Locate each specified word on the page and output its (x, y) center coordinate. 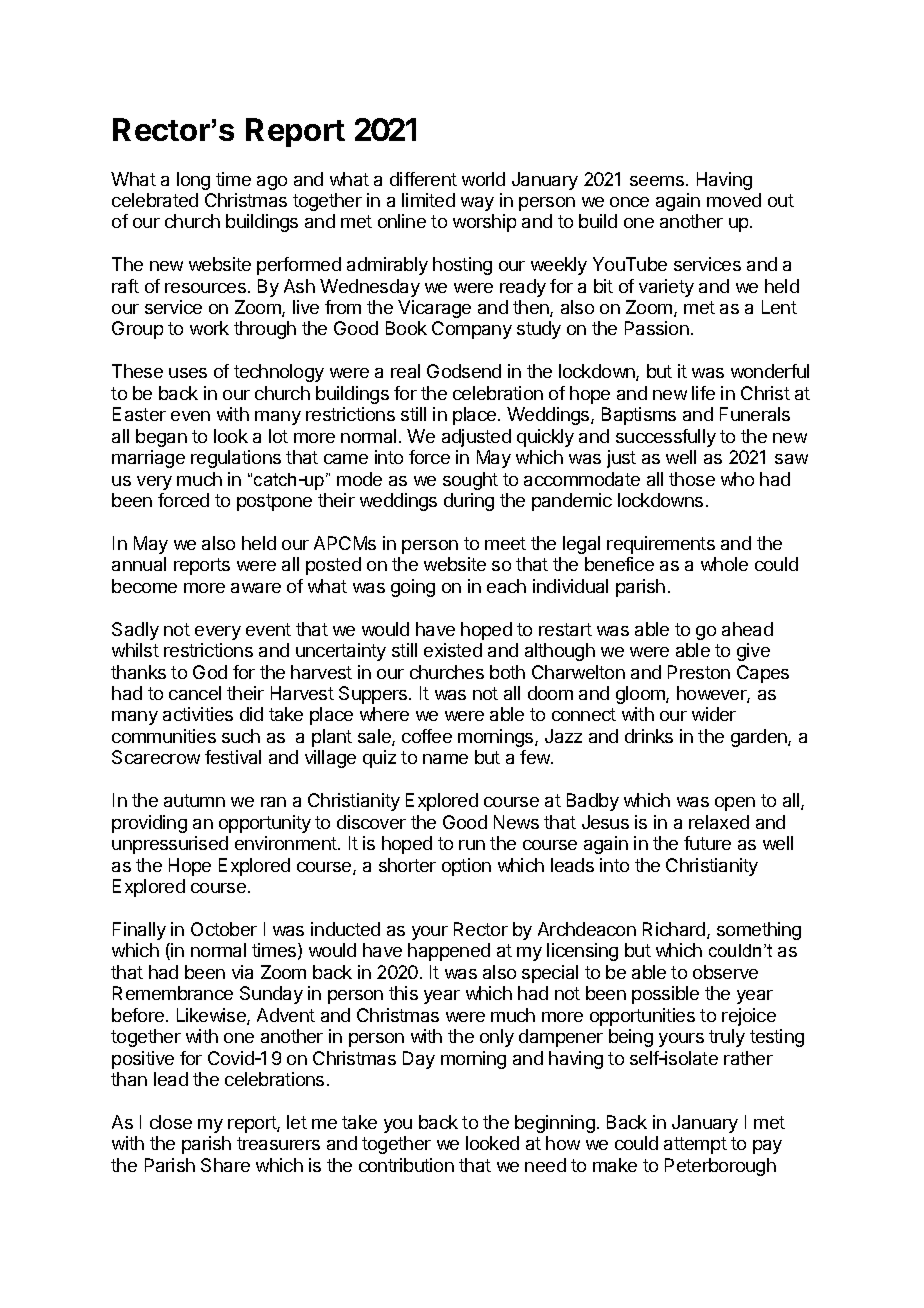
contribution (406, 1165)
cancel (195, 693)
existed (453, 650)
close (171, 1122)
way (477, 204)
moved (734, 200)
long (193, 181)
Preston (699, 672)
